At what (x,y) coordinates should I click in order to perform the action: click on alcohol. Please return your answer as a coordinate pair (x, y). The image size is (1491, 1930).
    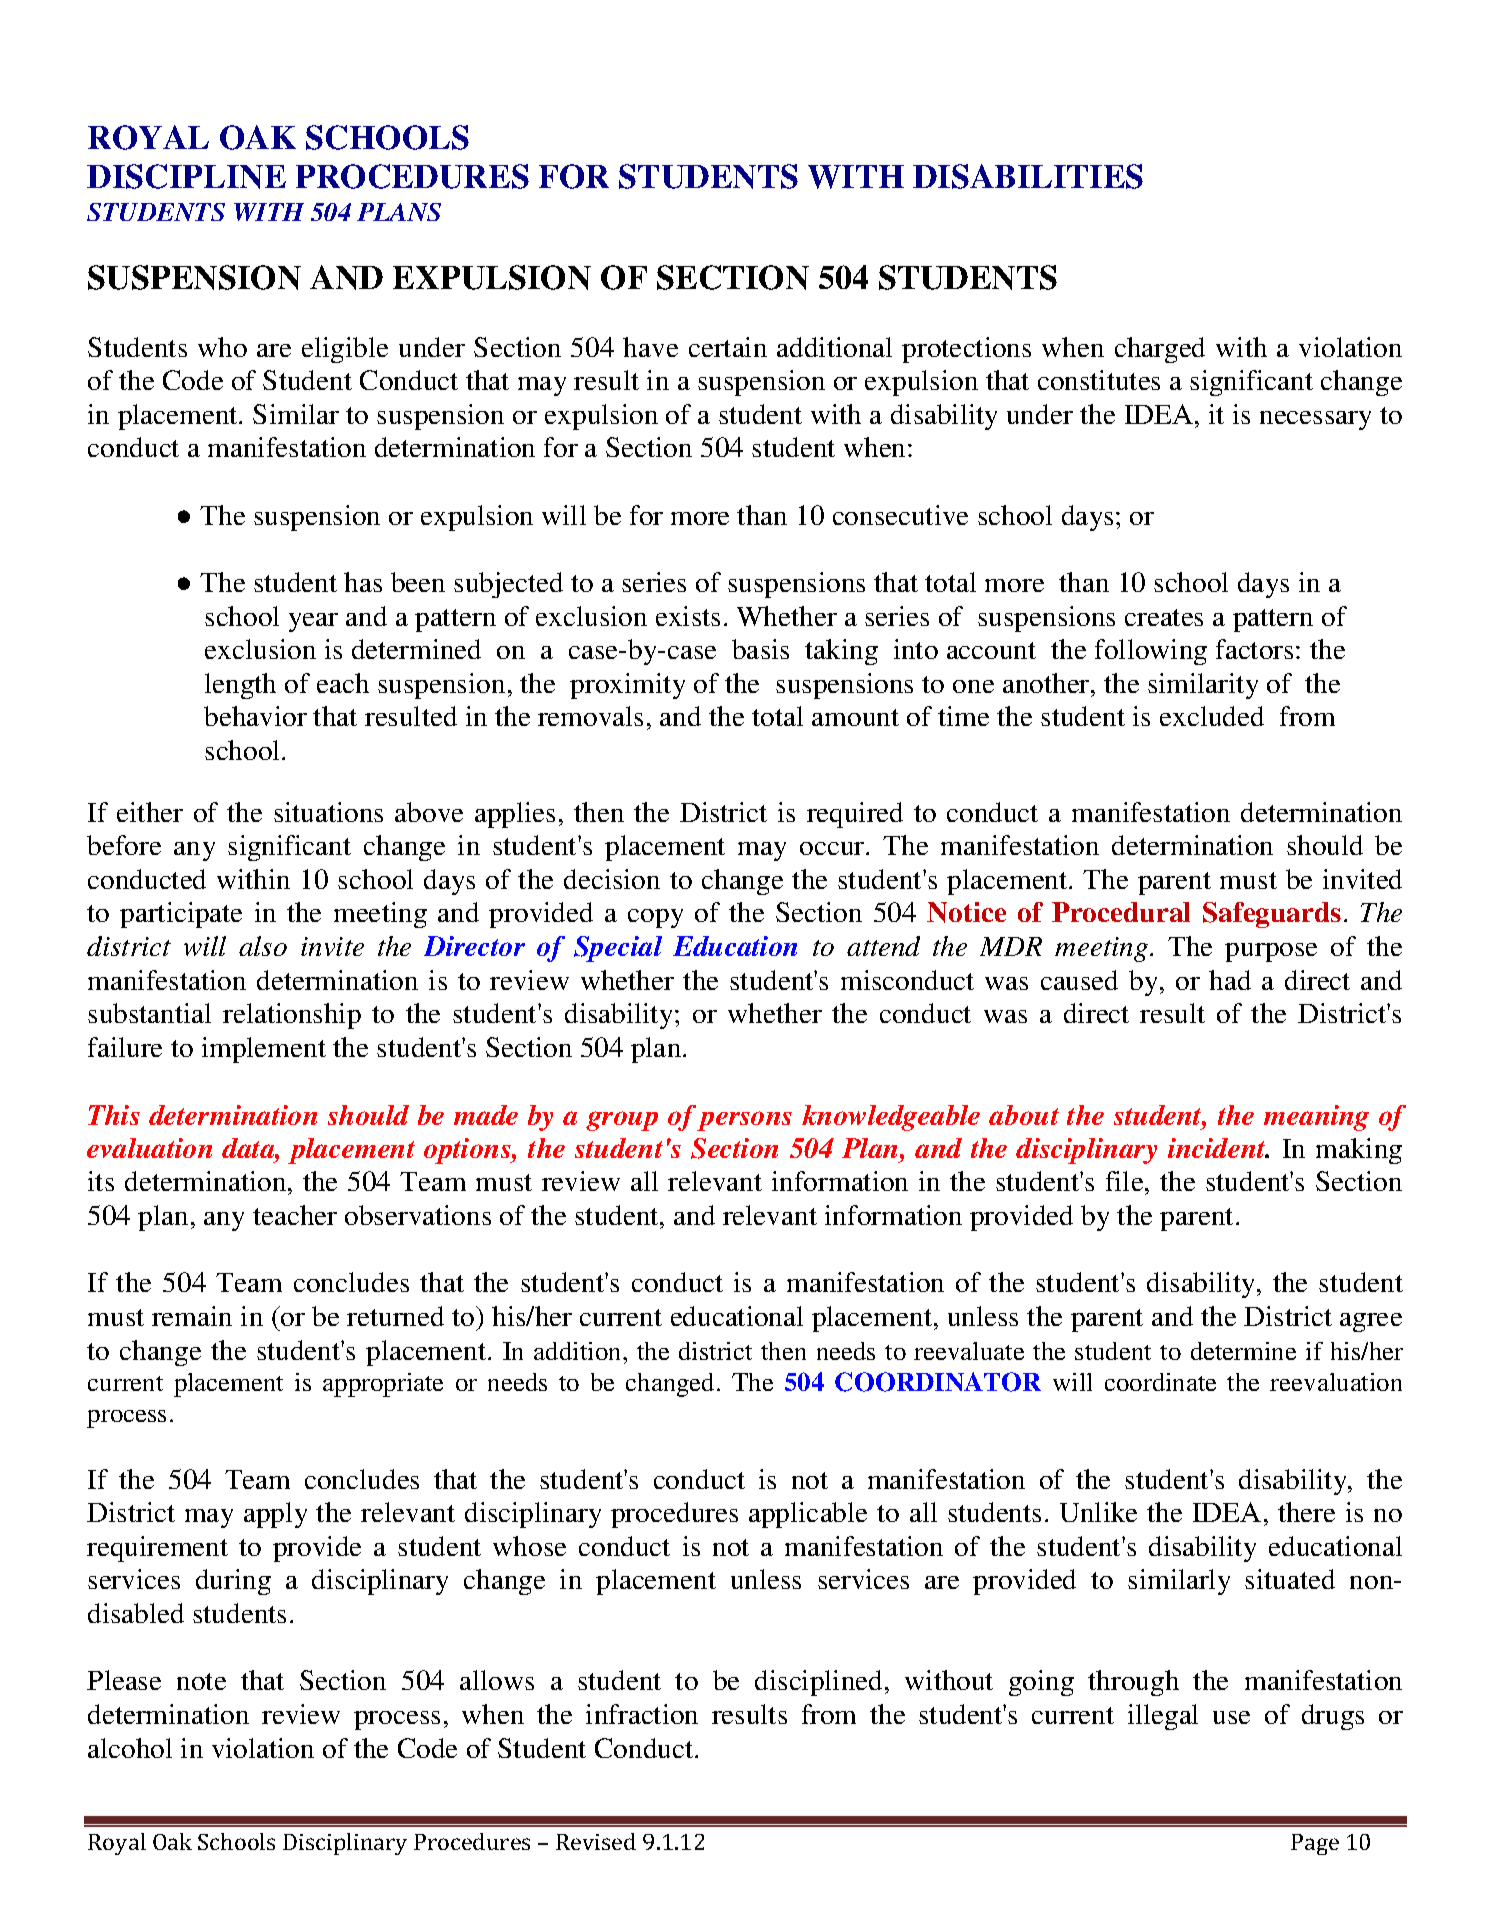
    Looking at the image, I should click on (130, 1748).
